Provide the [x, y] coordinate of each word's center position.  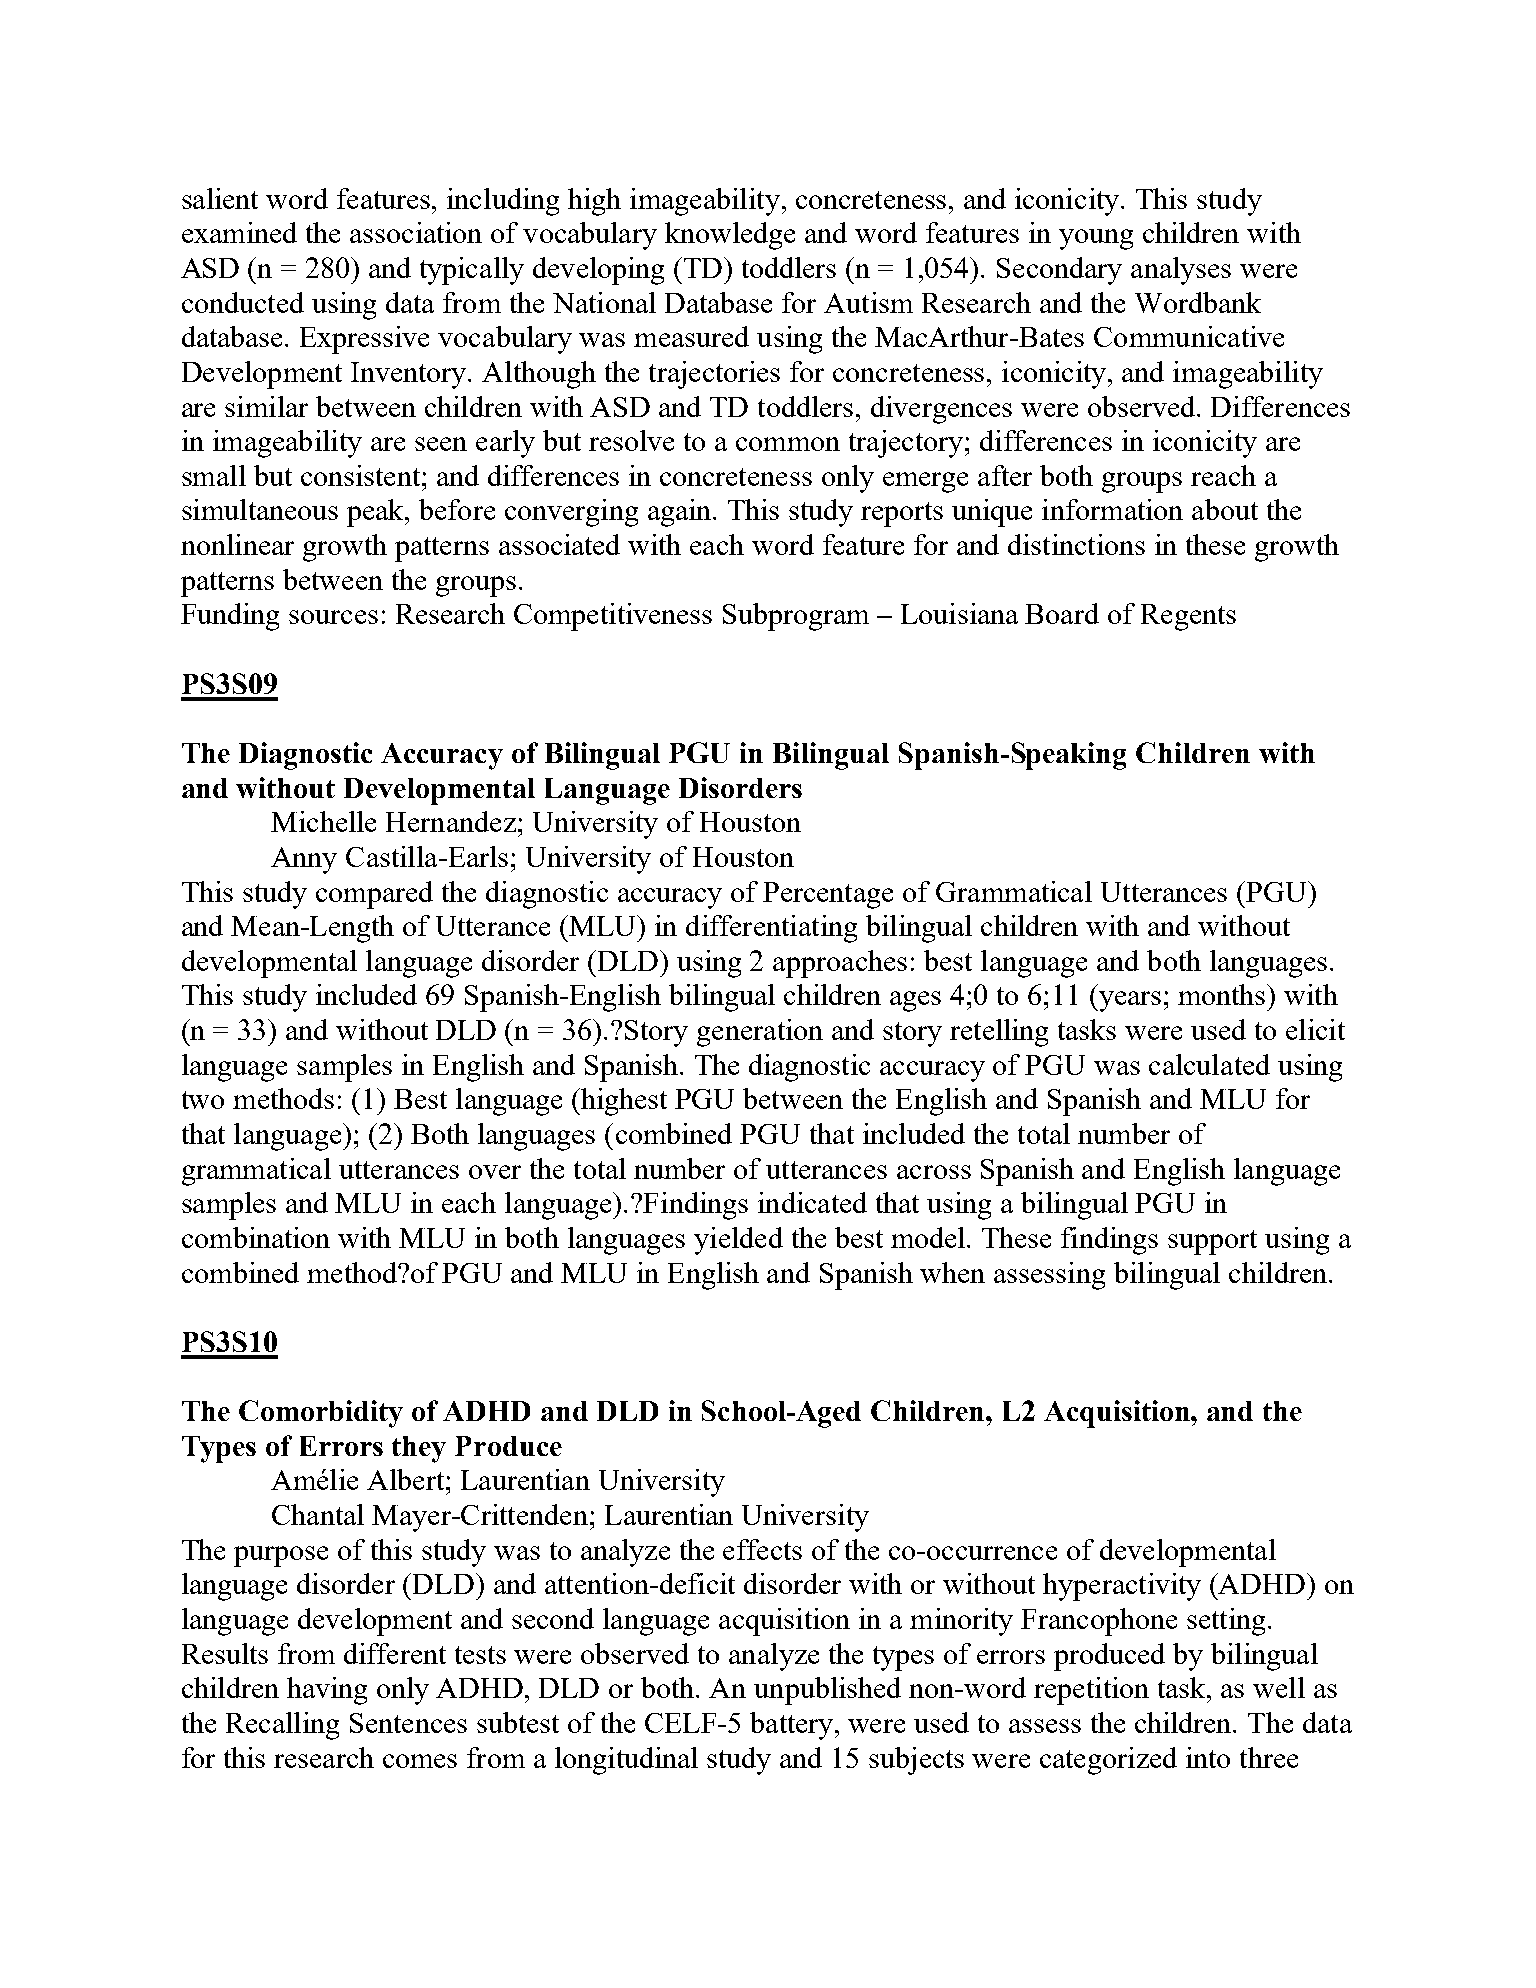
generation [760, 1033]
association [416, 232]
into [1208, 1757]
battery [793, 1726]
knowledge [730, 236]
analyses [1181, 271]
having [327, 1691]
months [1223, 994]
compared [374, 895]
